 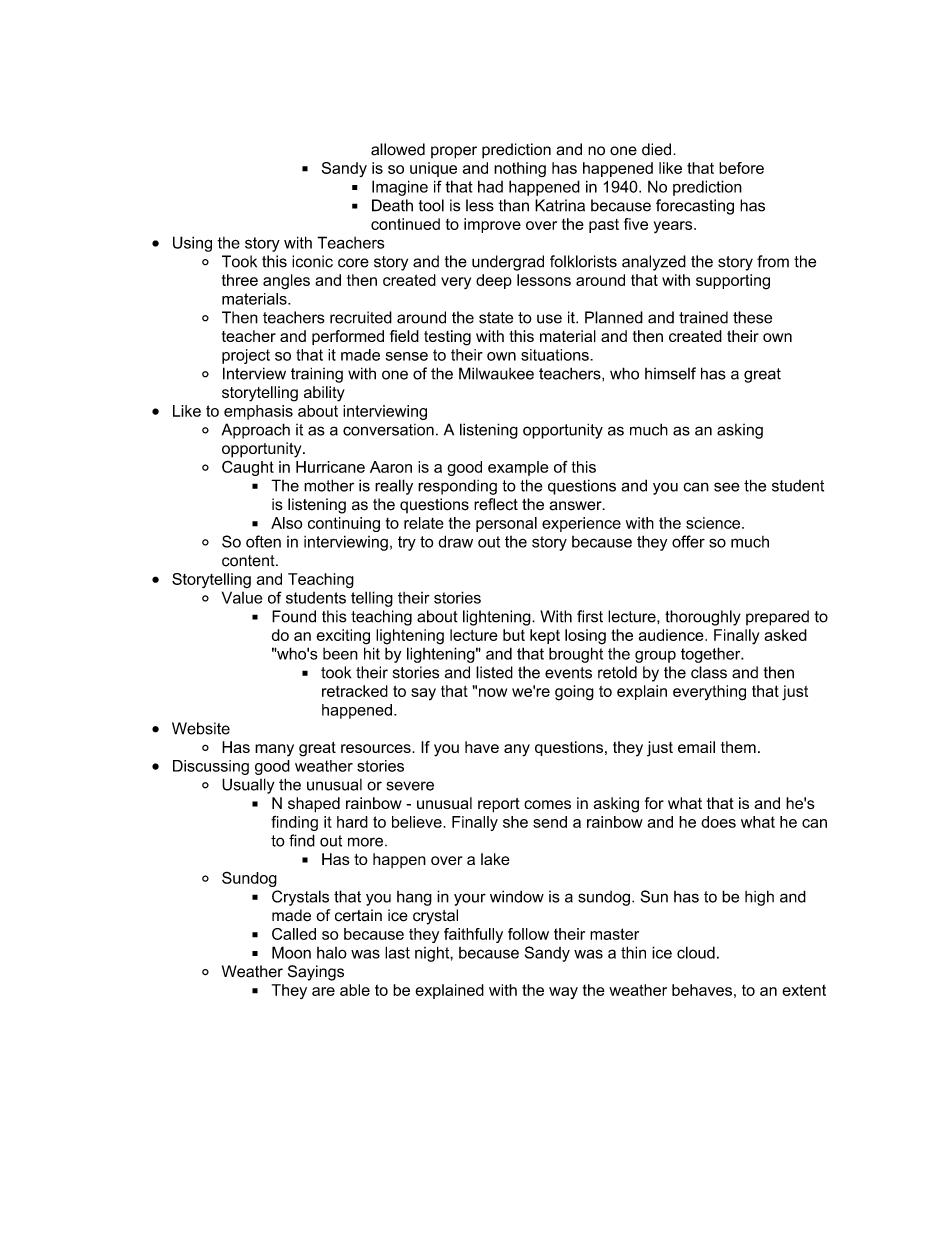 I want to click on Moon, so click(x=291, y=952).
